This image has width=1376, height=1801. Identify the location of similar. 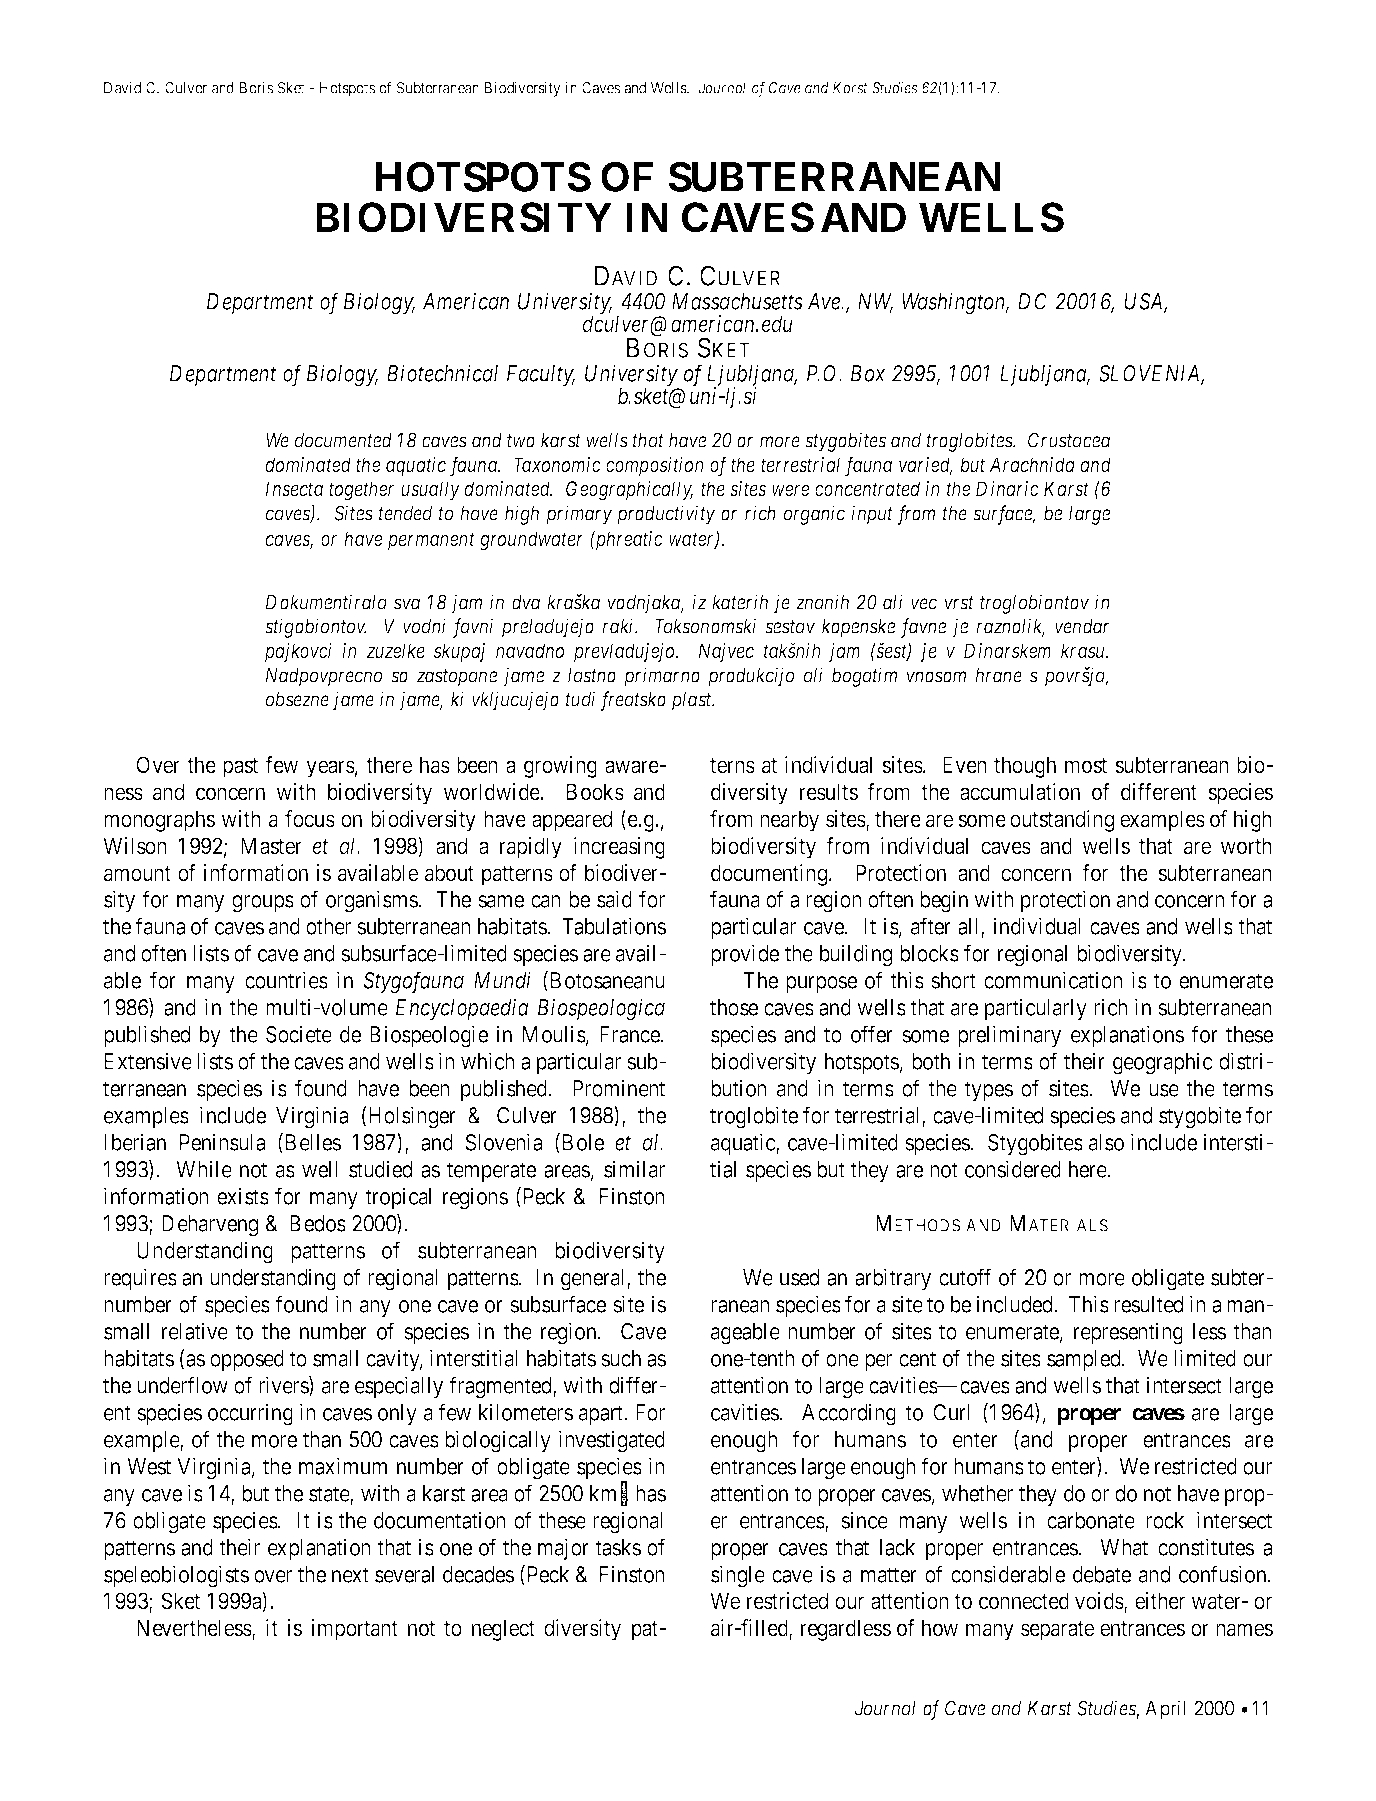
(634, 1169).
